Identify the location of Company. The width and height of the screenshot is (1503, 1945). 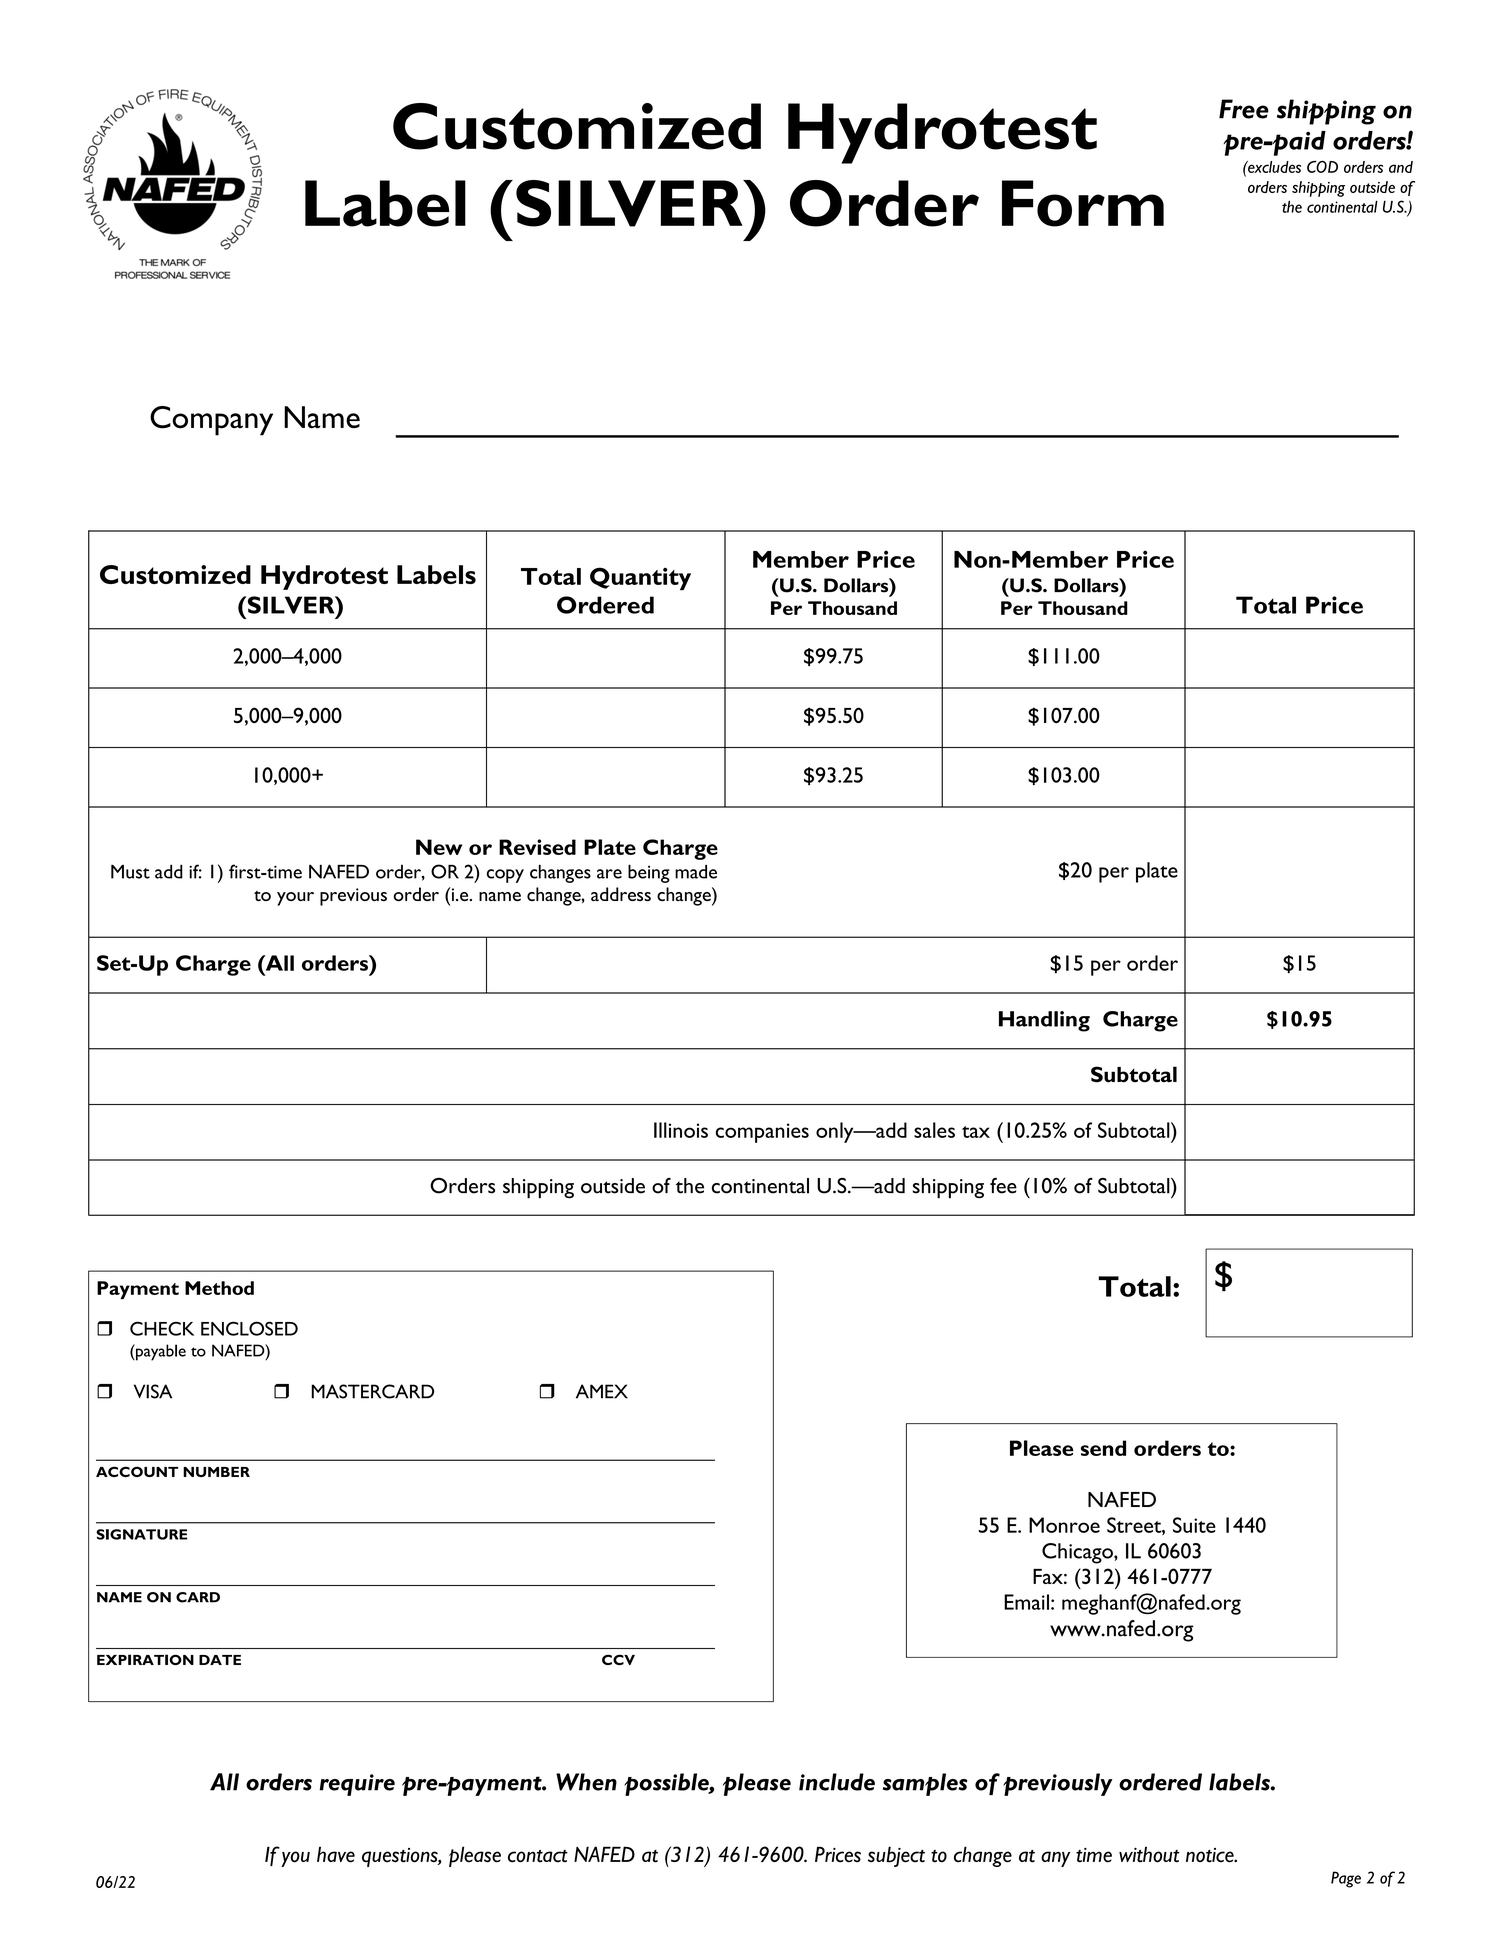
(211, 421).
